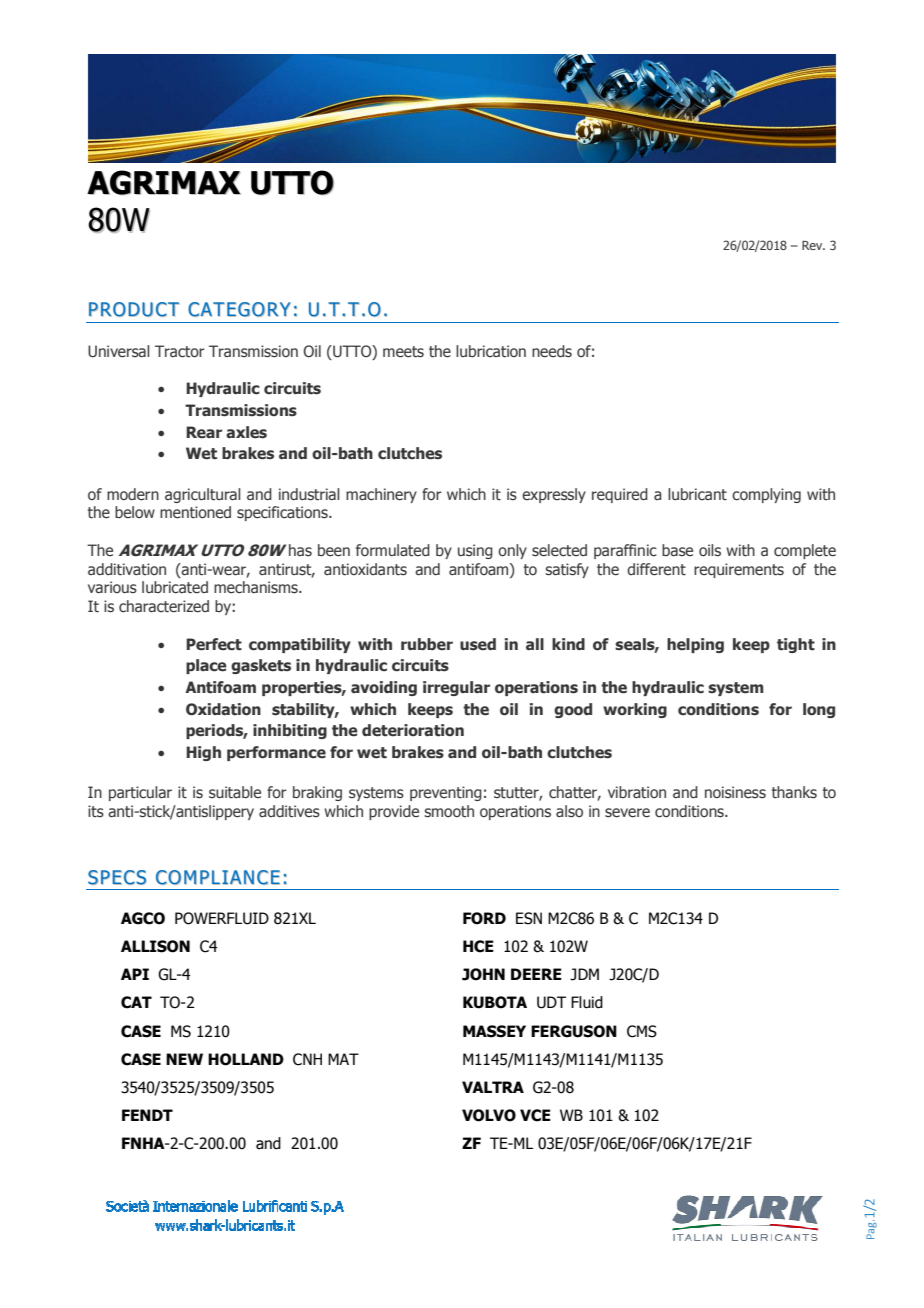 Image resolution: width=924 pixels, height=1308 pixels. What do you see at coordinates (206, 666) in the screenshot?
I see `place` at bounding box center [206, 666].
